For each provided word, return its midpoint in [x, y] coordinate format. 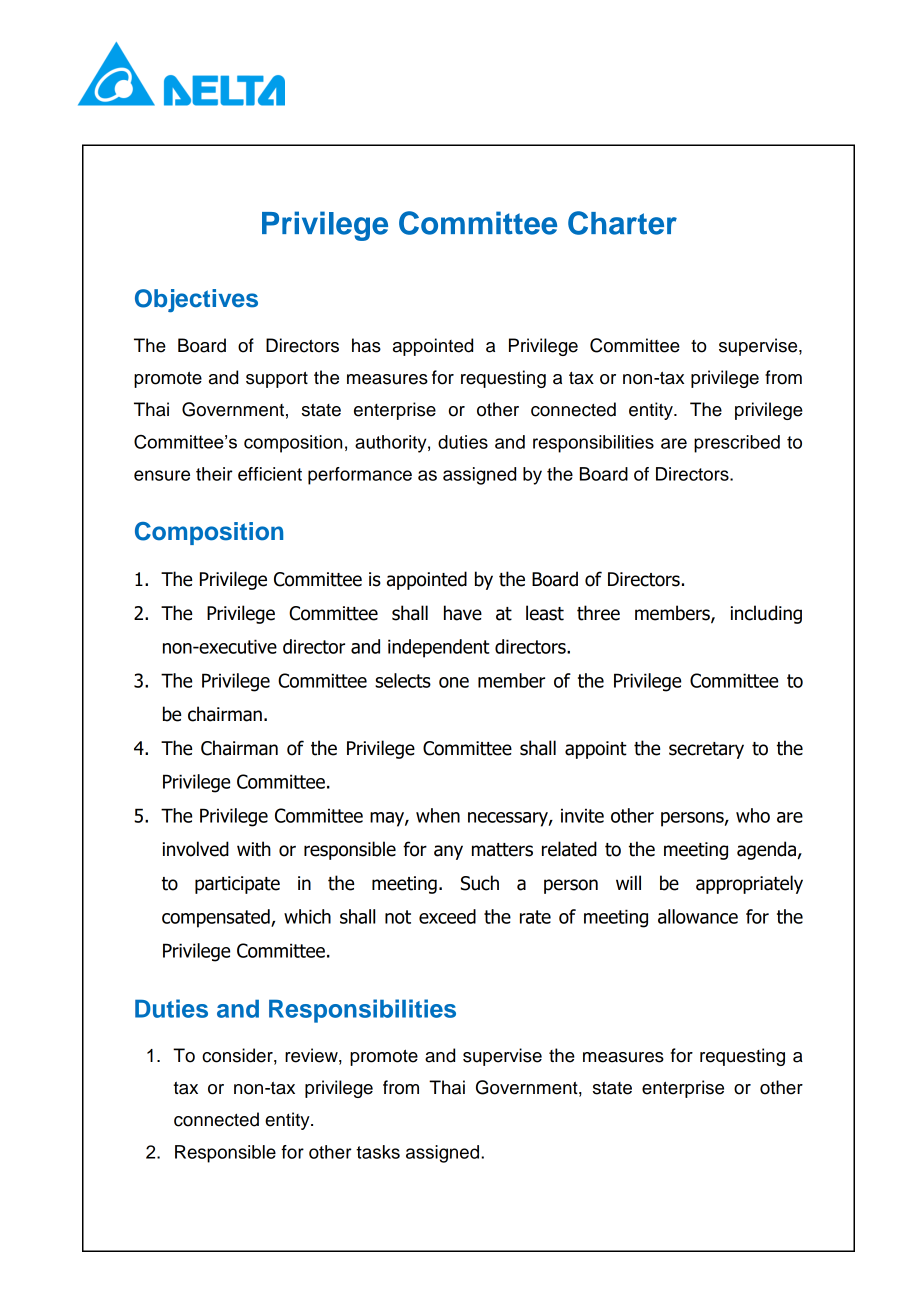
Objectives [196, 300]
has [366, 345]
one [454, 682]
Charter [622, 223]
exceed [447, 916]
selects [403, 680]
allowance [698, 916]
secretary [706, 750]
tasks [378, 1152]
